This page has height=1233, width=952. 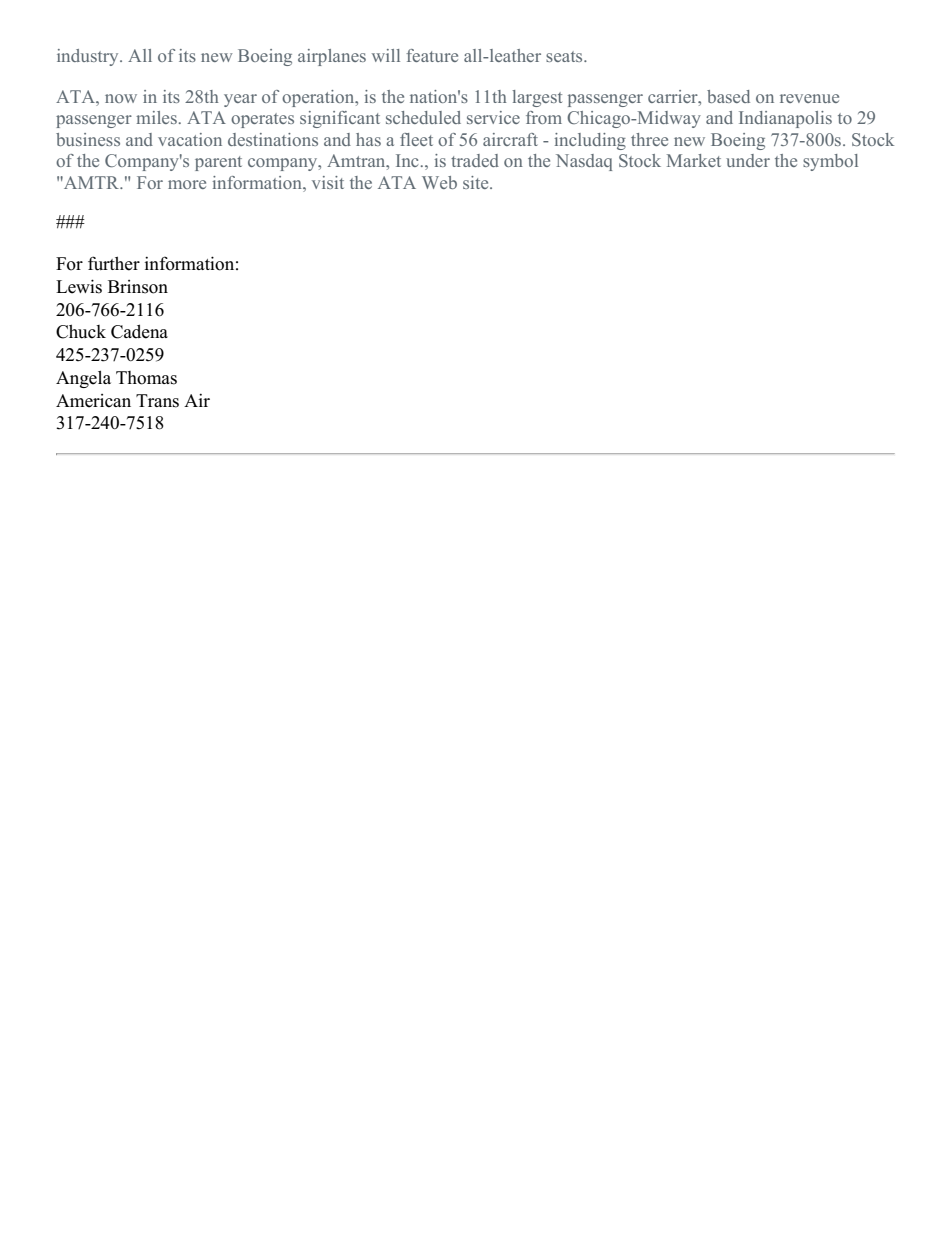 What do you see at coordinates (114, 263) in the page?
I see `further` at bounding box center [114, 263].
